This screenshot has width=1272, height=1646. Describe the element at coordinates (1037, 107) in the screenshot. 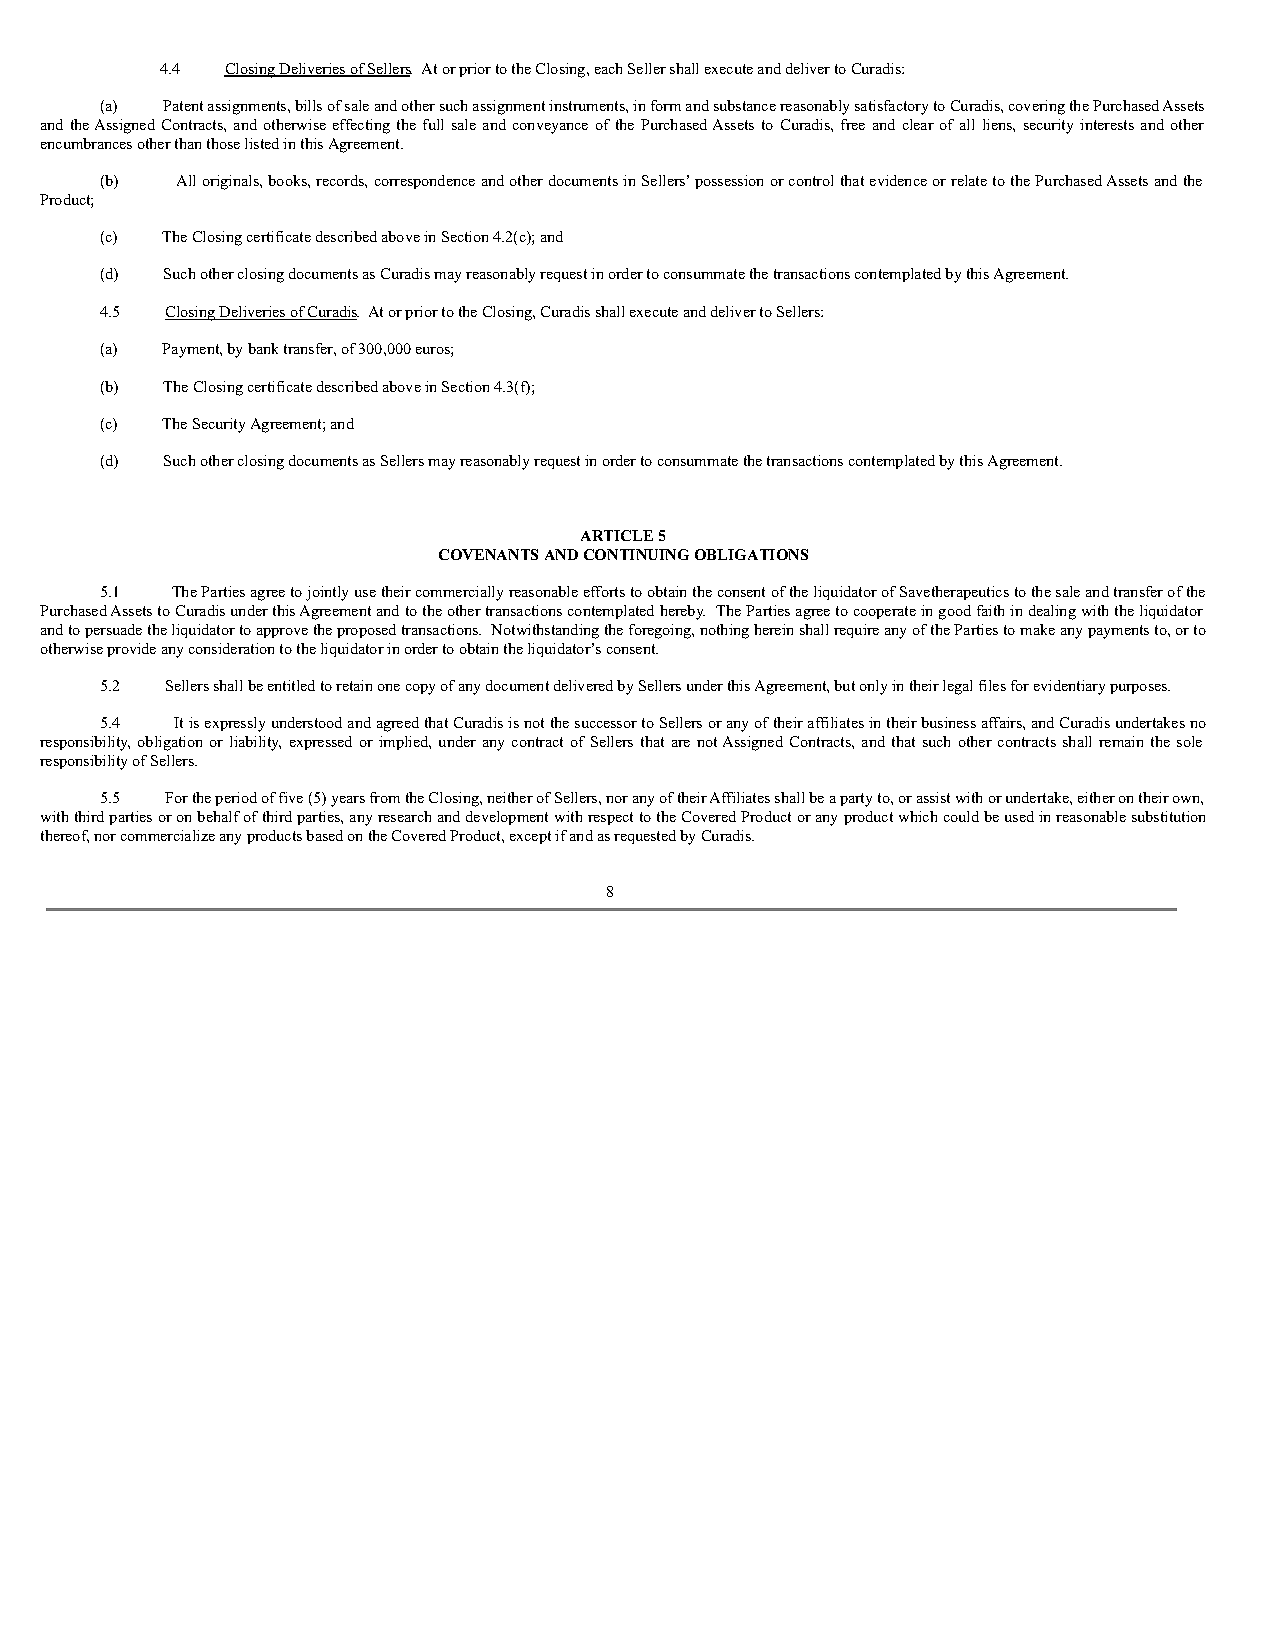

I see `covering` at that location.
